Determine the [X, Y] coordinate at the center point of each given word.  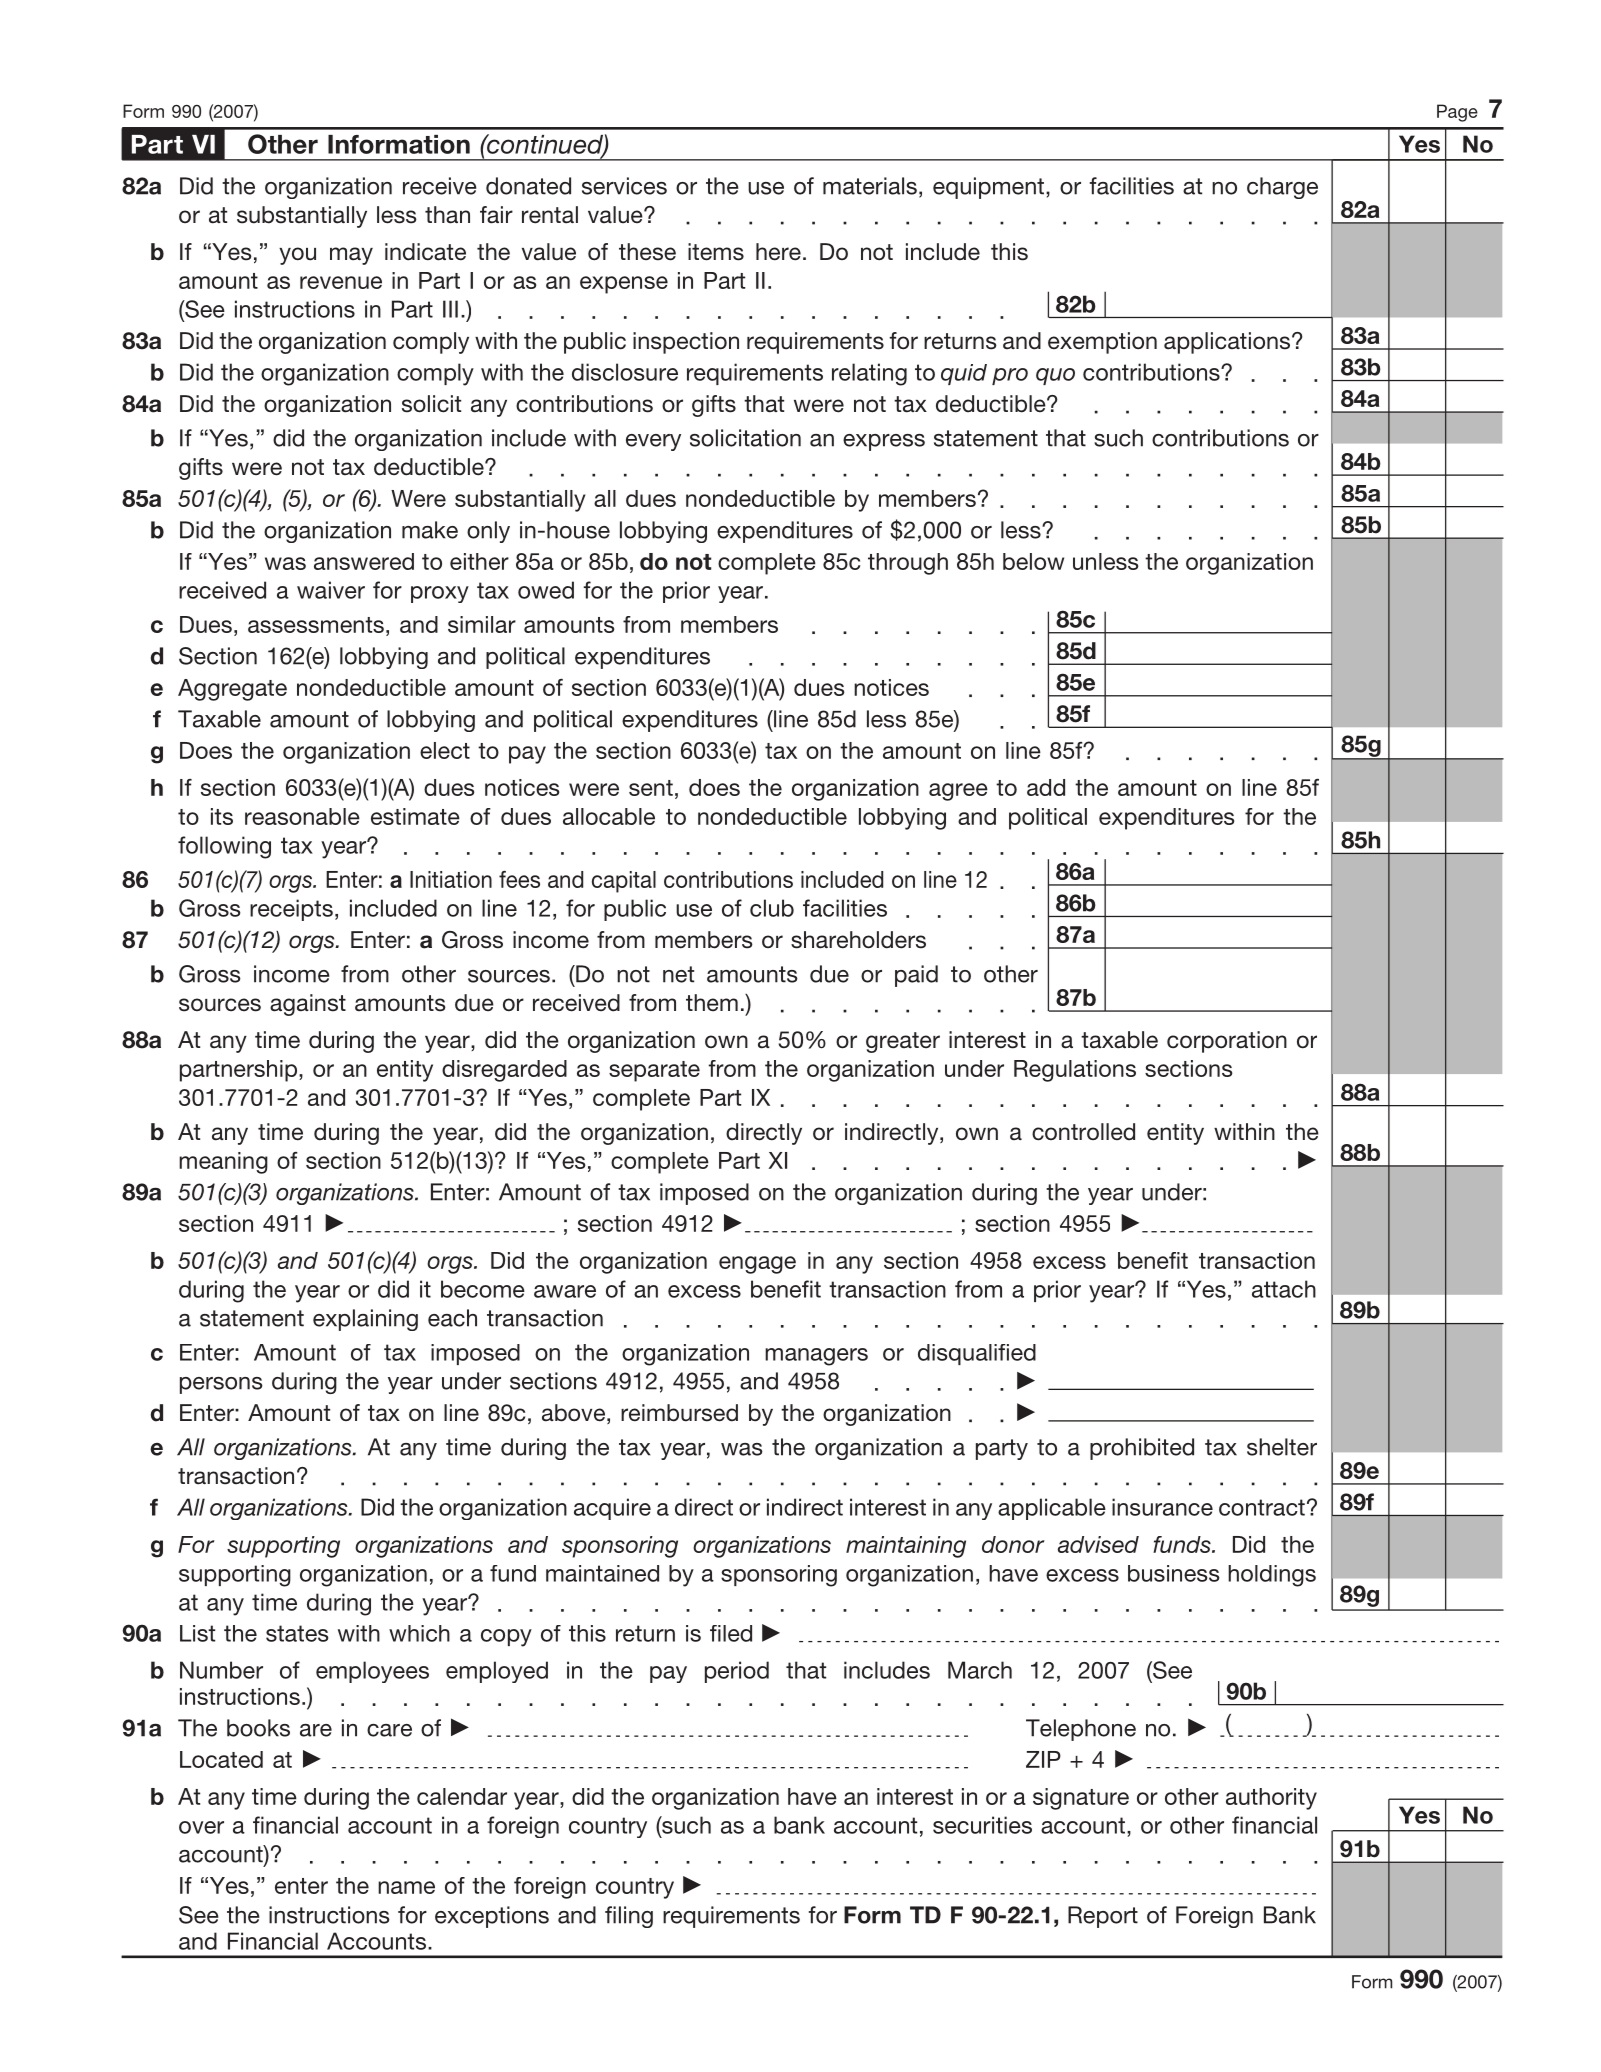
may [351, 256]
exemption [1102, 343]
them [712, 1002]
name [406, 1887]
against [308, 1005]
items [716, 252]
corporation [1227, 1042]
